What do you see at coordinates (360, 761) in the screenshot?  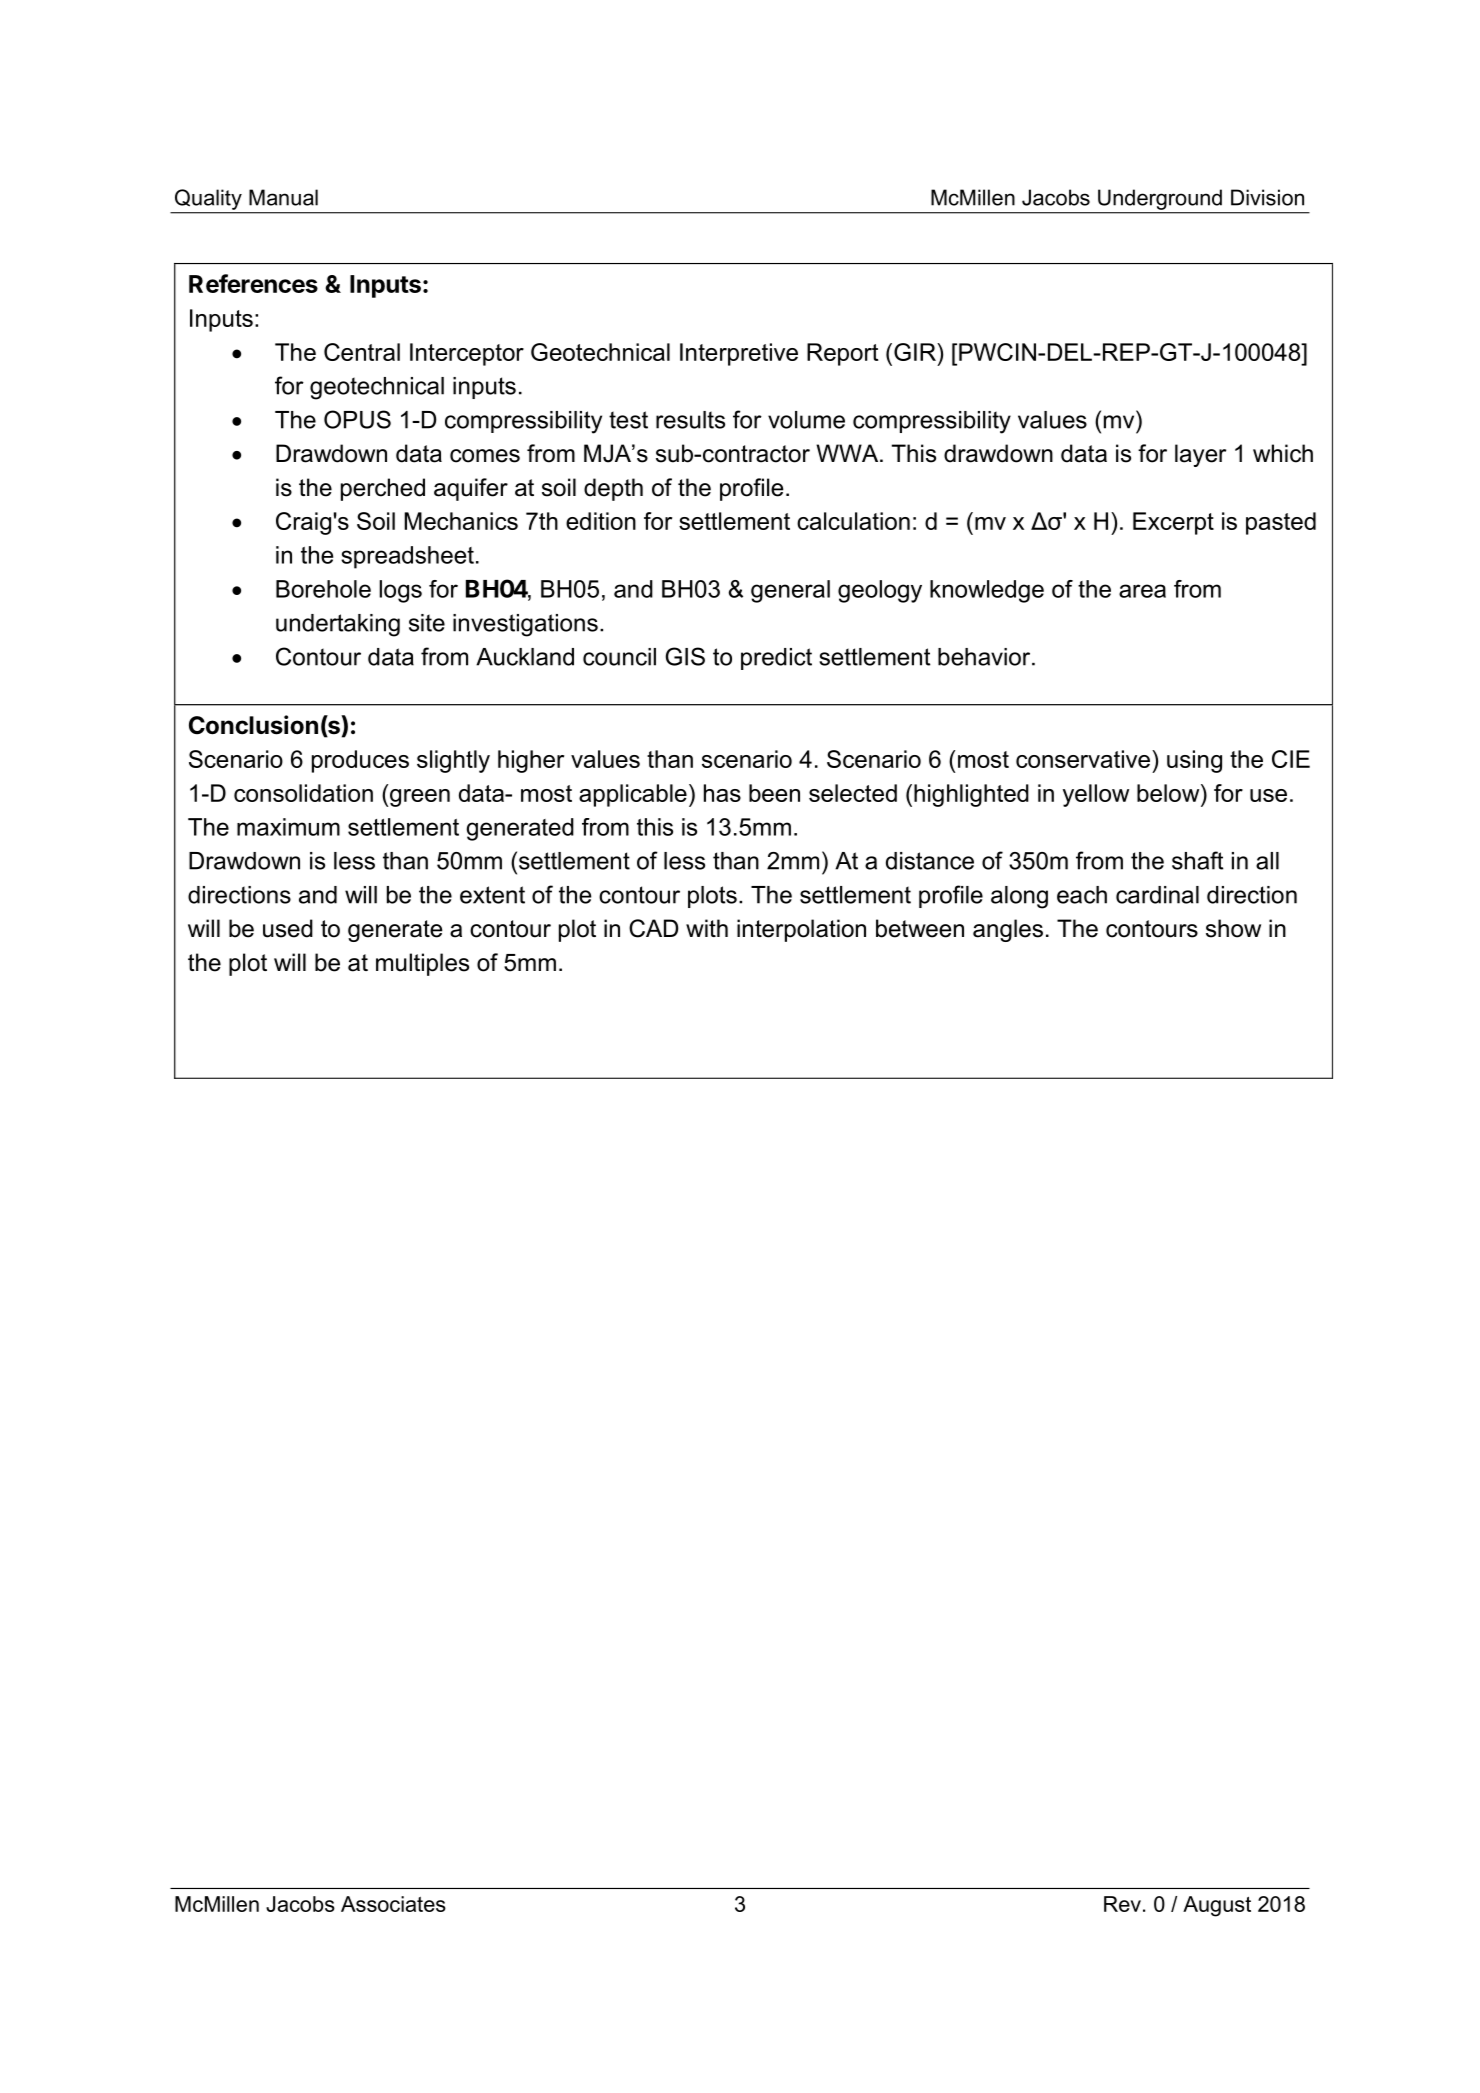 I see `produces` at bounding box center [360, 761].
